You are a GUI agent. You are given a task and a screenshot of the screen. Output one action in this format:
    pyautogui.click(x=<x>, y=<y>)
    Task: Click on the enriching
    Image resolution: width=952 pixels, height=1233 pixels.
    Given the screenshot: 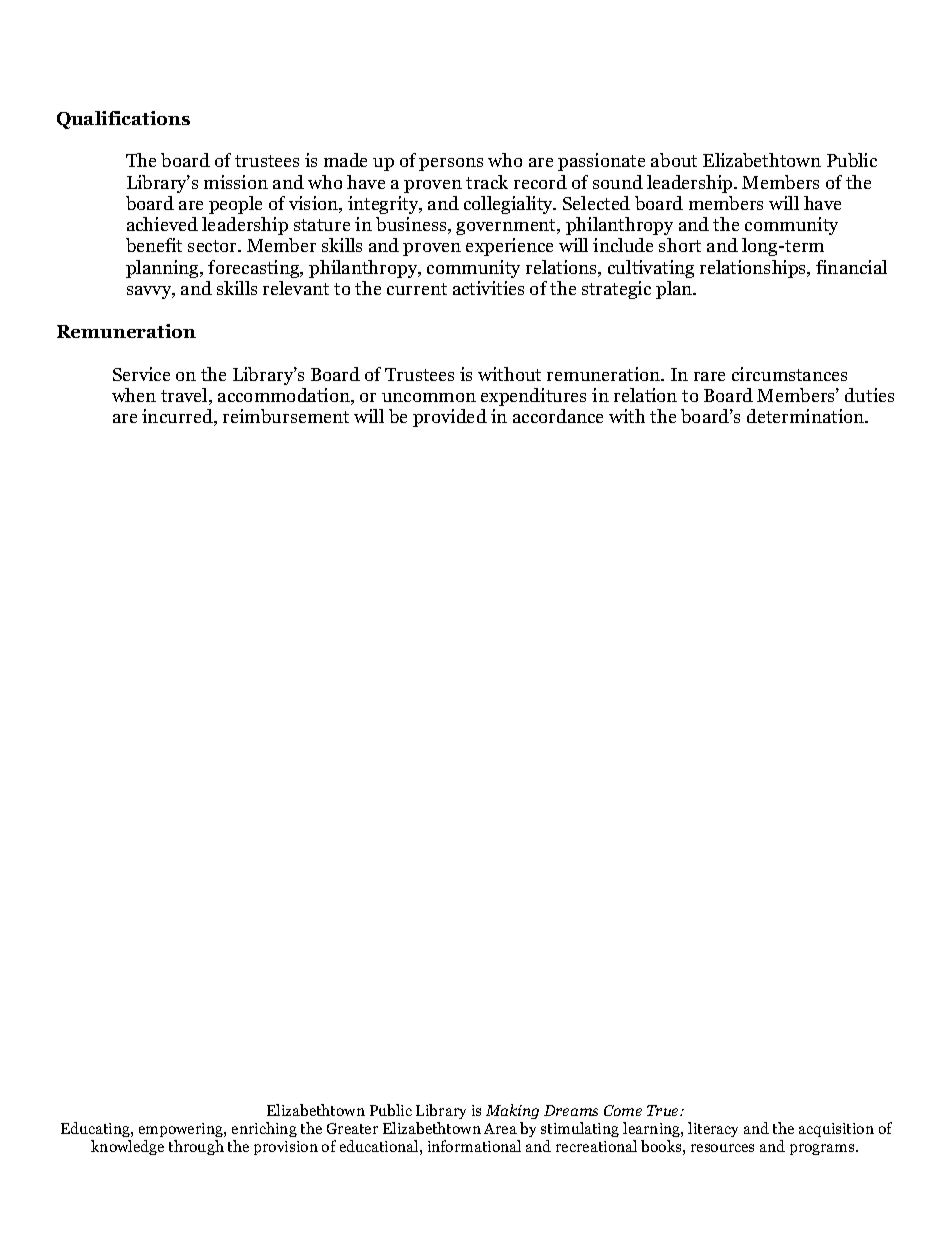 What is the action you would take?
    pyautogui.click(x=264, y=1131)
